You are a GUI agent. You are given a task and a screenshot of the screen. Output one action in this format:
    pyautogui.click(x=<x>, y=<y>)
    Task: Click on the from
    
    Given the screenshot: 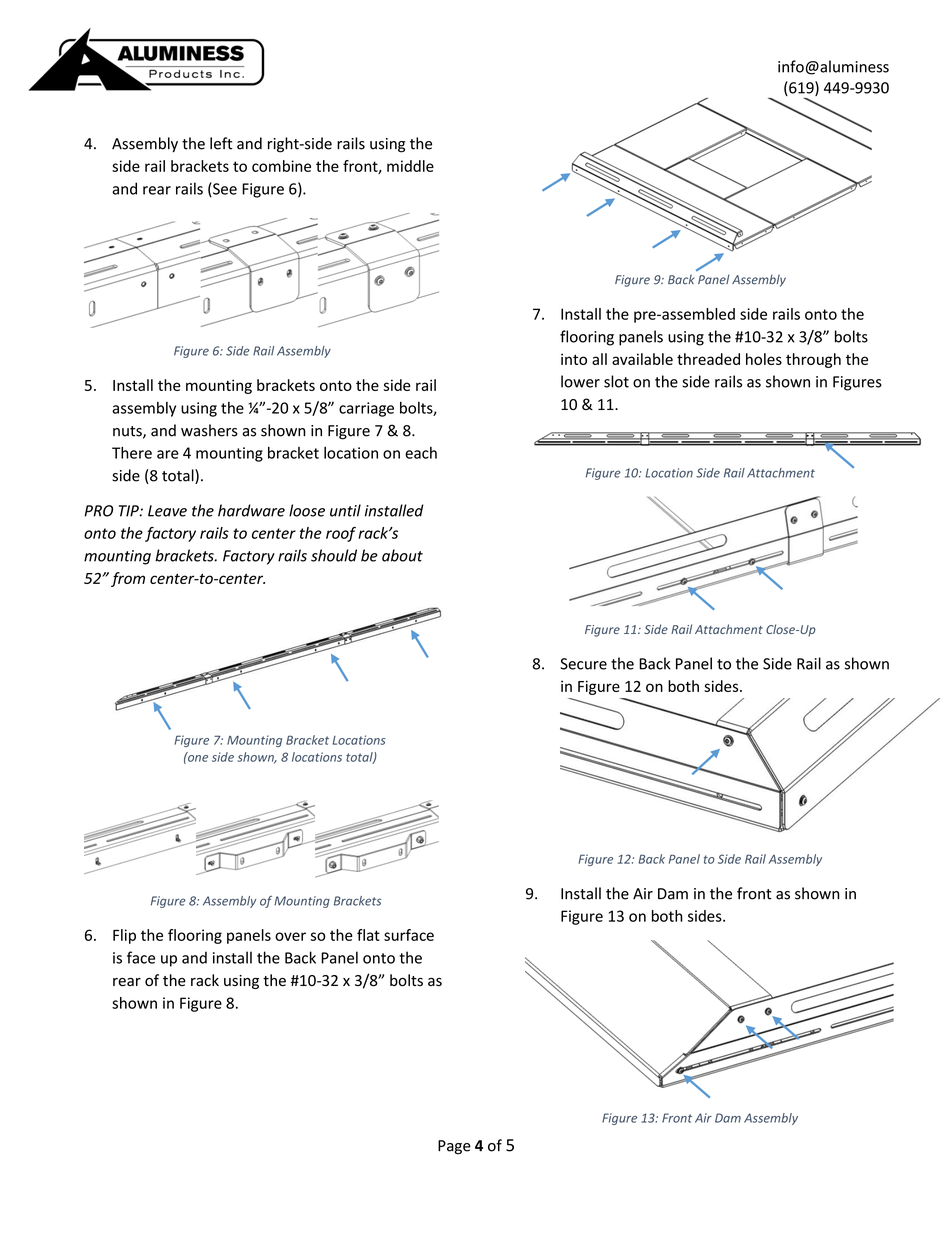 What is the action you would take?
    pyautogui.click(x=128, y=579)
